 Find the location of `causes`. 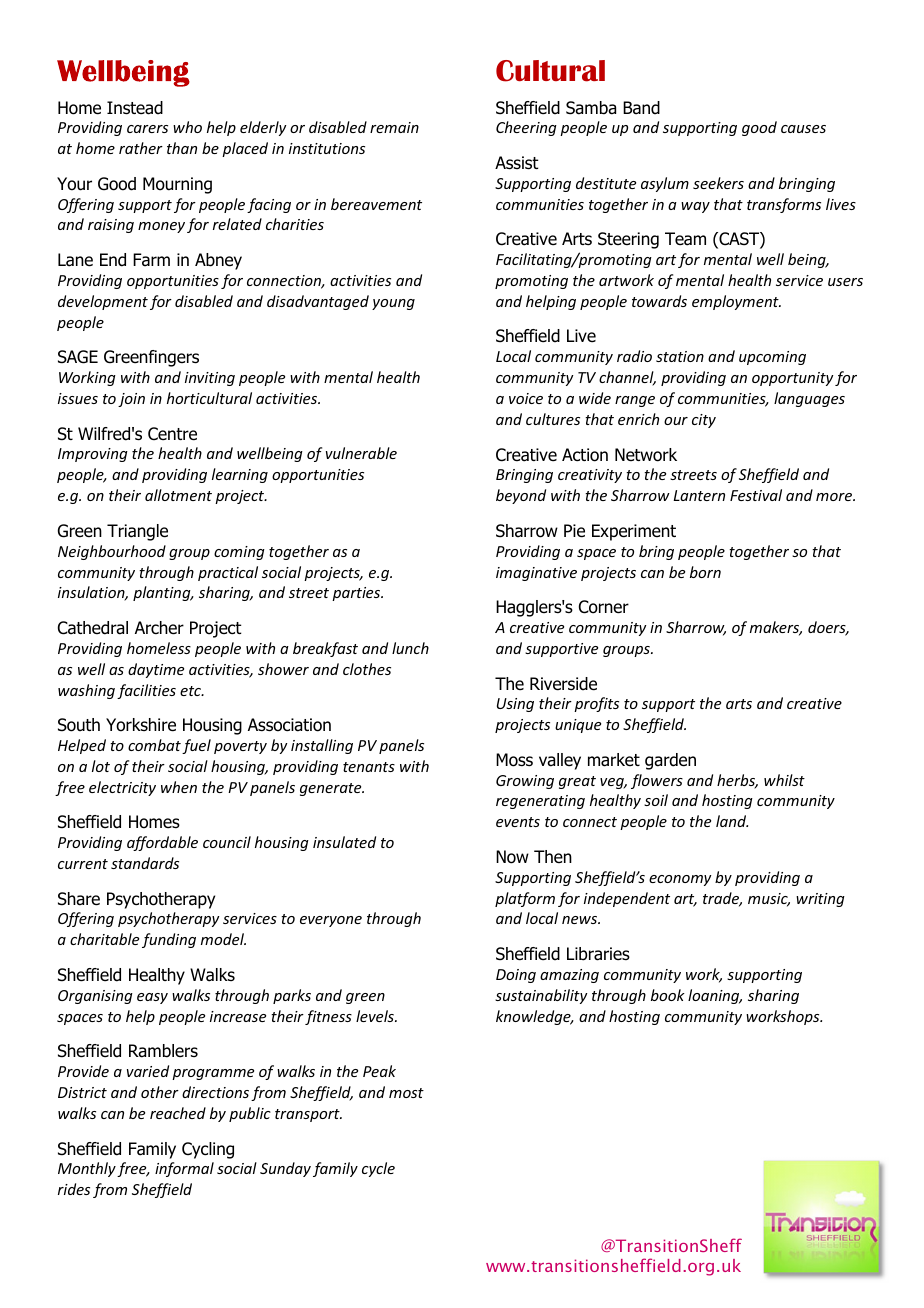

causes is located at coordinates (803, 129).
